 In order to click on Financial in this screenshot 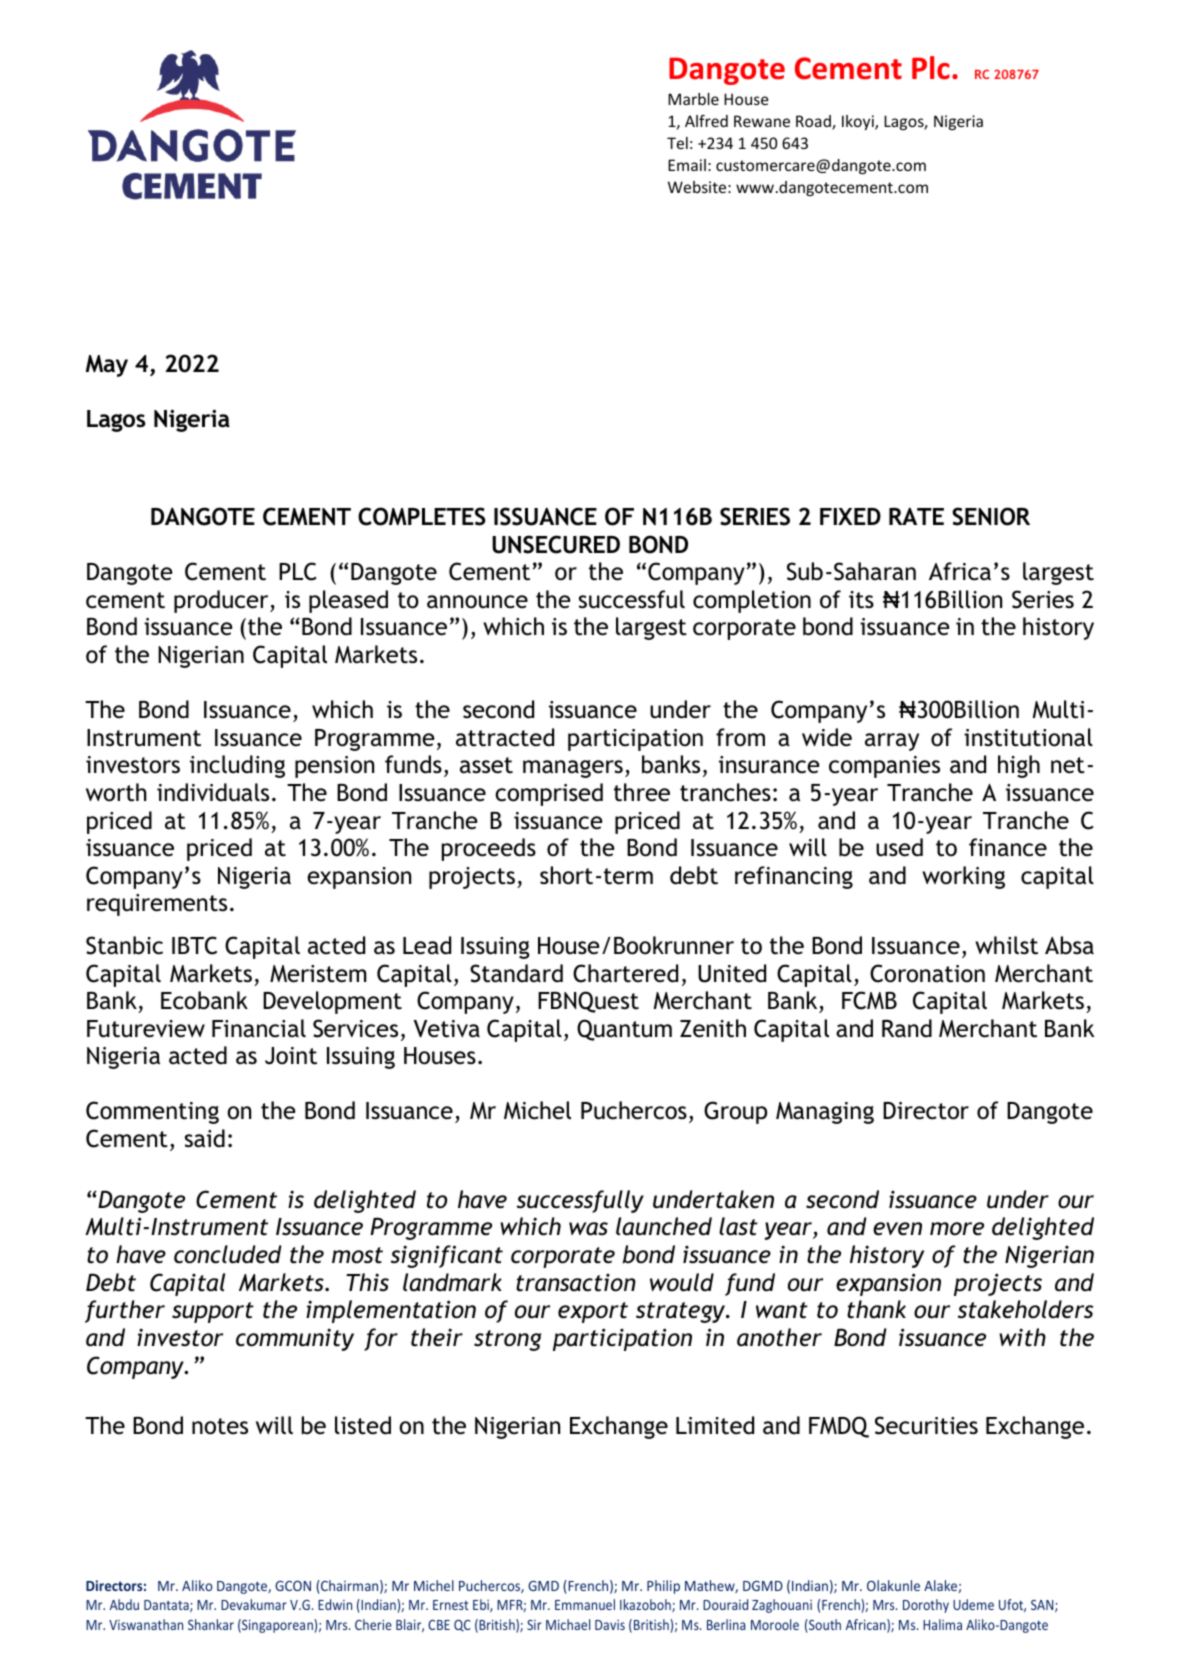, I will do `click(259, 1028)`.
